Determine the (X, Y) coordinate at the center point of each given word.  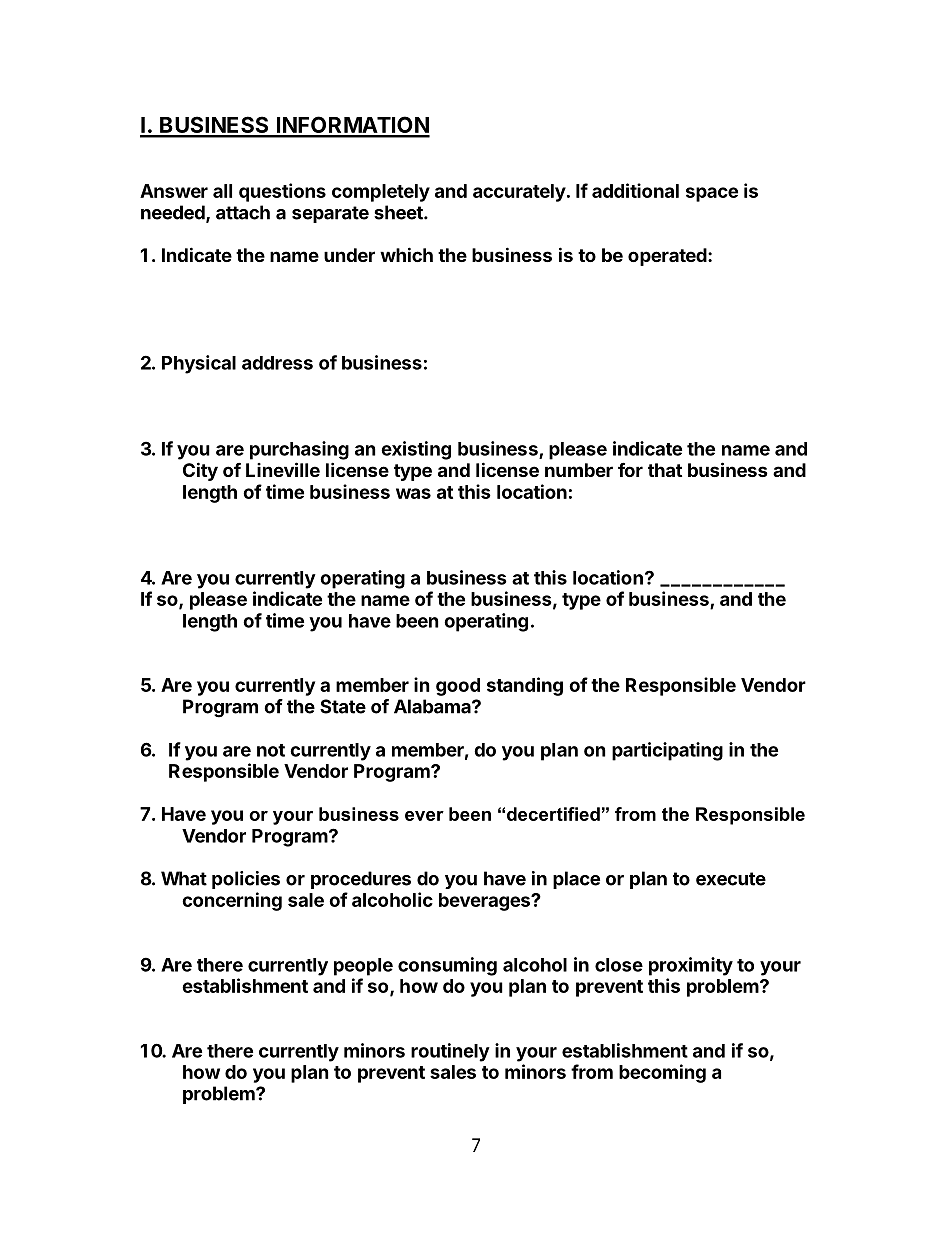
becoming (662, 1073)
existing (416, 450)
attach (243, 212)
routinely (450, 1052)
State (343, 706)
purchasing (299, 450)
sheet (399, 212)
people (363, 967)
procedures (361, 880)
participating (667, 751)
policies (246, 880)
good (458, 687)
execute (731, 879)
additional (635, 190)
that (665, 470)
